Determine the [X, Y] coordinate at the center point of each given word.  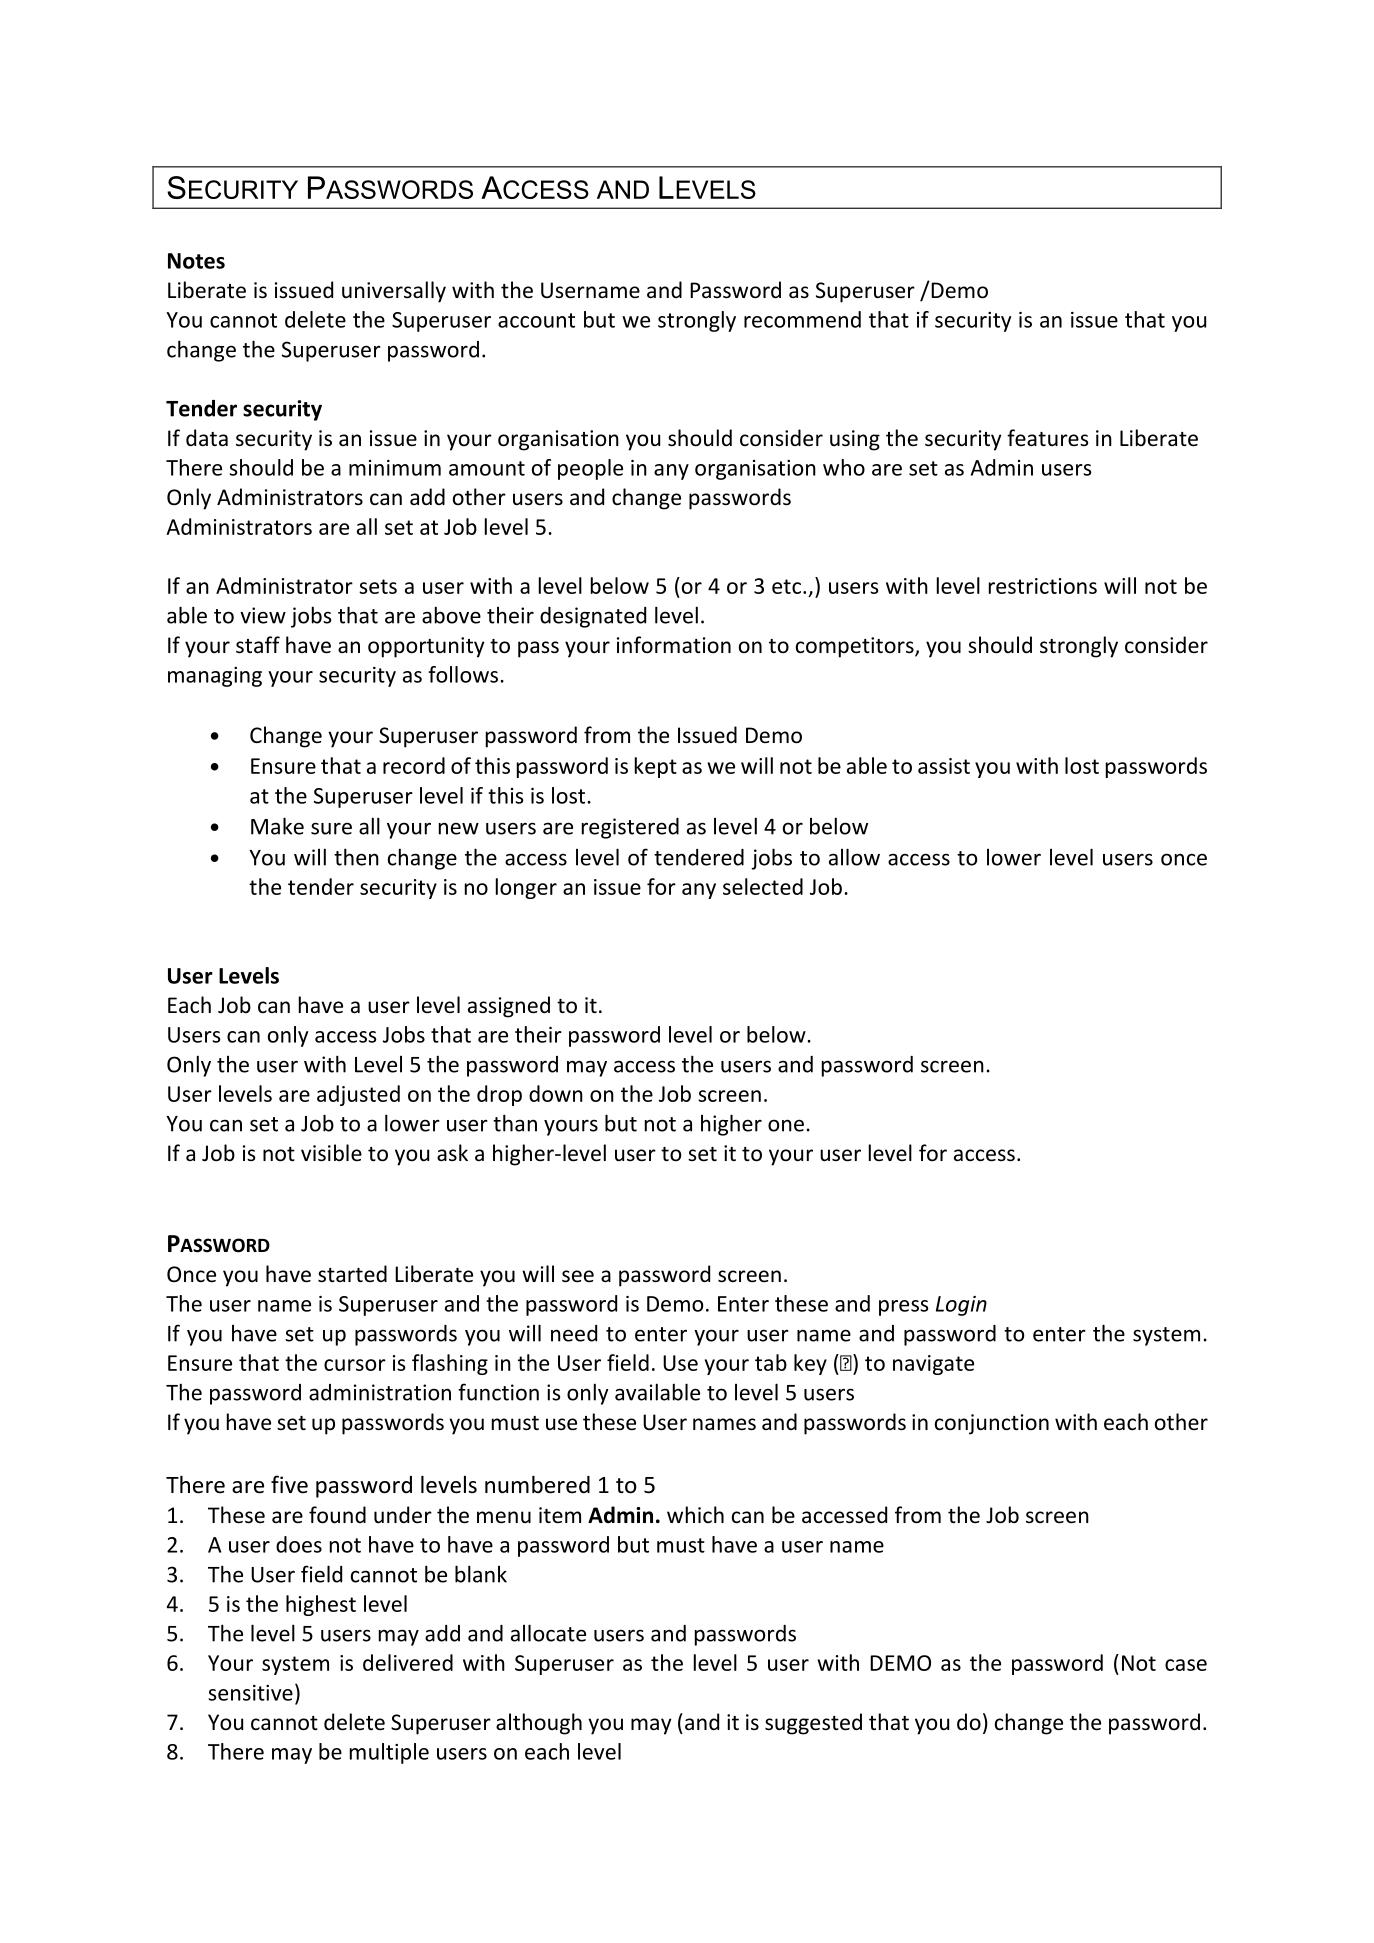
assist [944, 766]
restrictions [1043, 586]
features [1047, 437]
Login [961, 1306]
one [786, 1125]
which [695, 1514]
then [356, 857]
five [289, 1484]
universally [394, 292]
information [674, 644]
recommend [802, 319]
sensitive [250, 1693]
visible [331, 1153]
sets [378, 586]
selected [763, 886]
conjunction [992, 1424]
